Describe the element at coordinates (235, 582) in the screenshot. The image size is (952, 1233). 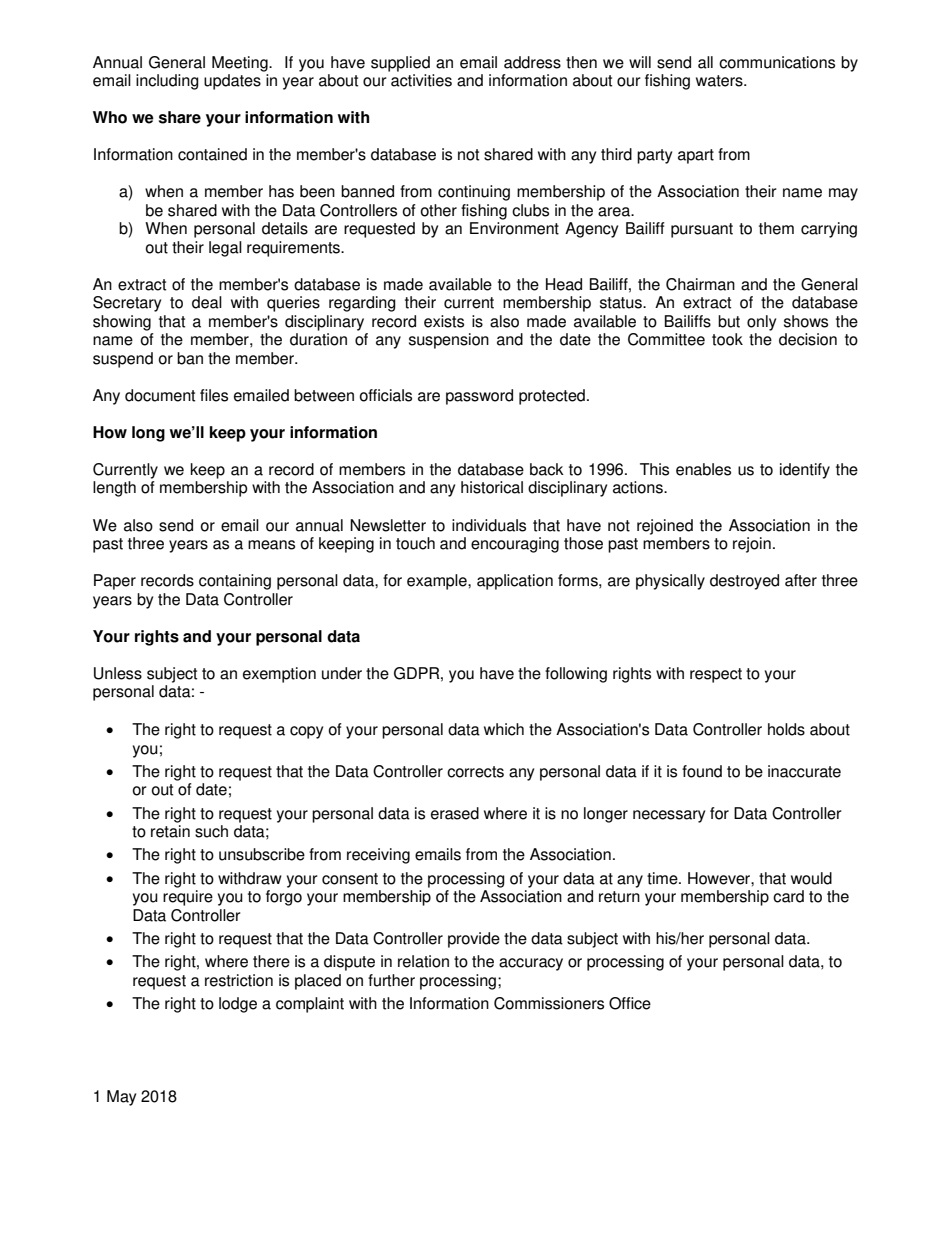
I see `containing` at that location.
